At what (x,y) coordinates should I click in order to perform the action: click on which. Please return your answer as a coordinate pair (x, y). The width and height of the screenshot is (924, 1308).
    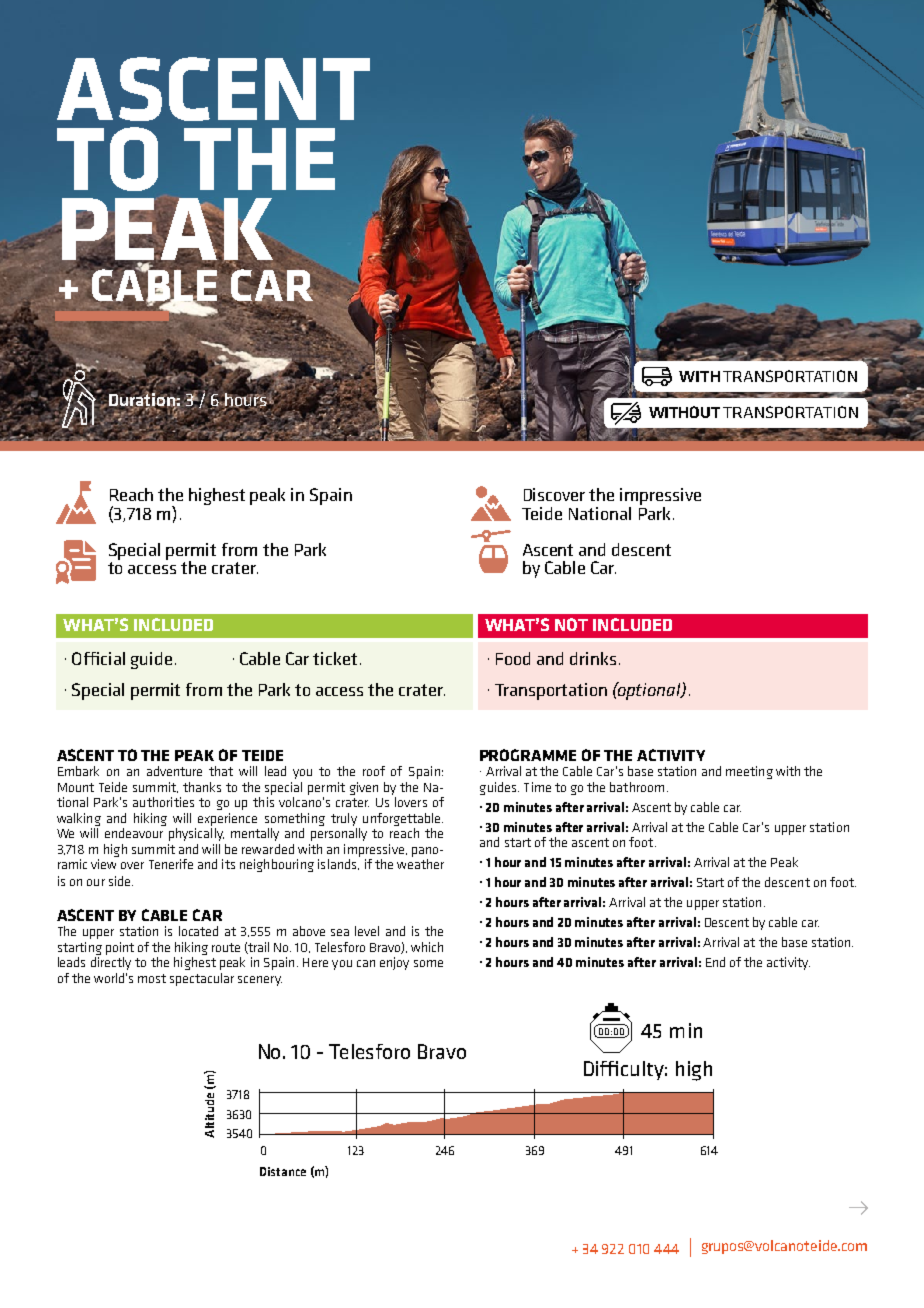
    Looking at the image, I should click on (427, 947).
